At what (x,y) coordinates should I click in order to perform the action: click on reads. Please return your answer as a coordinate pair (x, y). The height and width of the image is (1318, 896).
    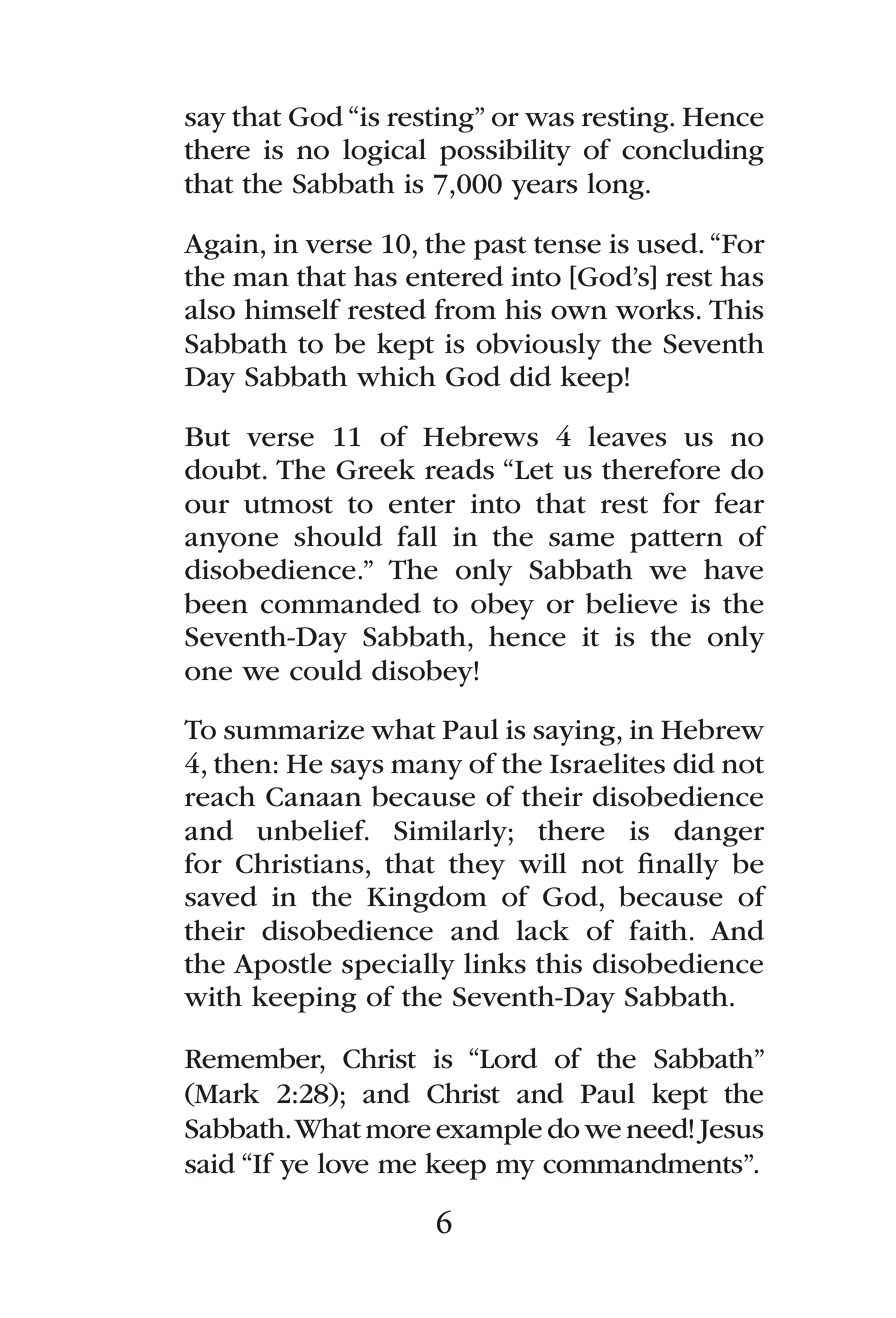
    Looking at the image, I should click on (459, 469).
